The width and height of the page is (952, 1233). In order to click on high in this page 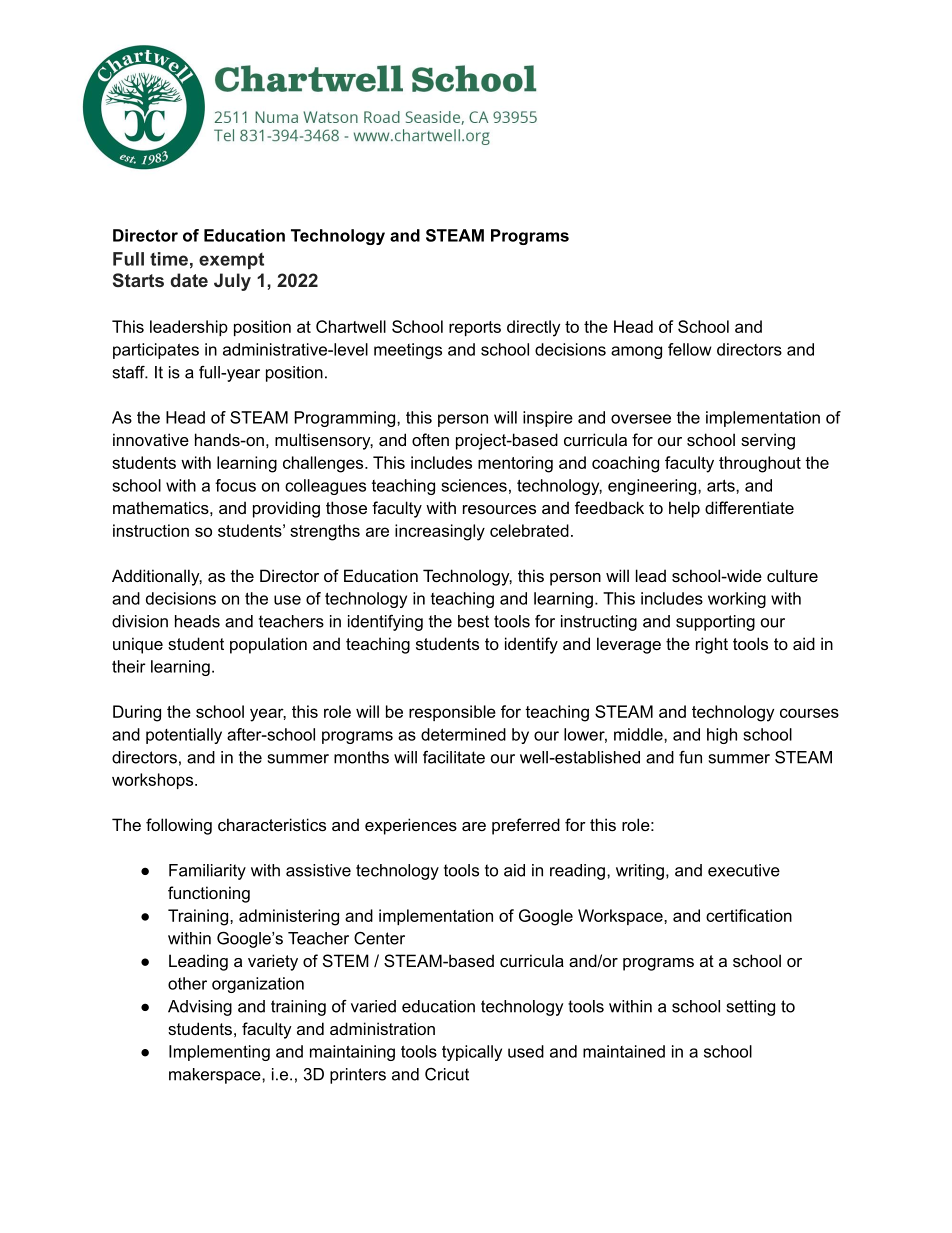, I will do `click(722, 736)`.
